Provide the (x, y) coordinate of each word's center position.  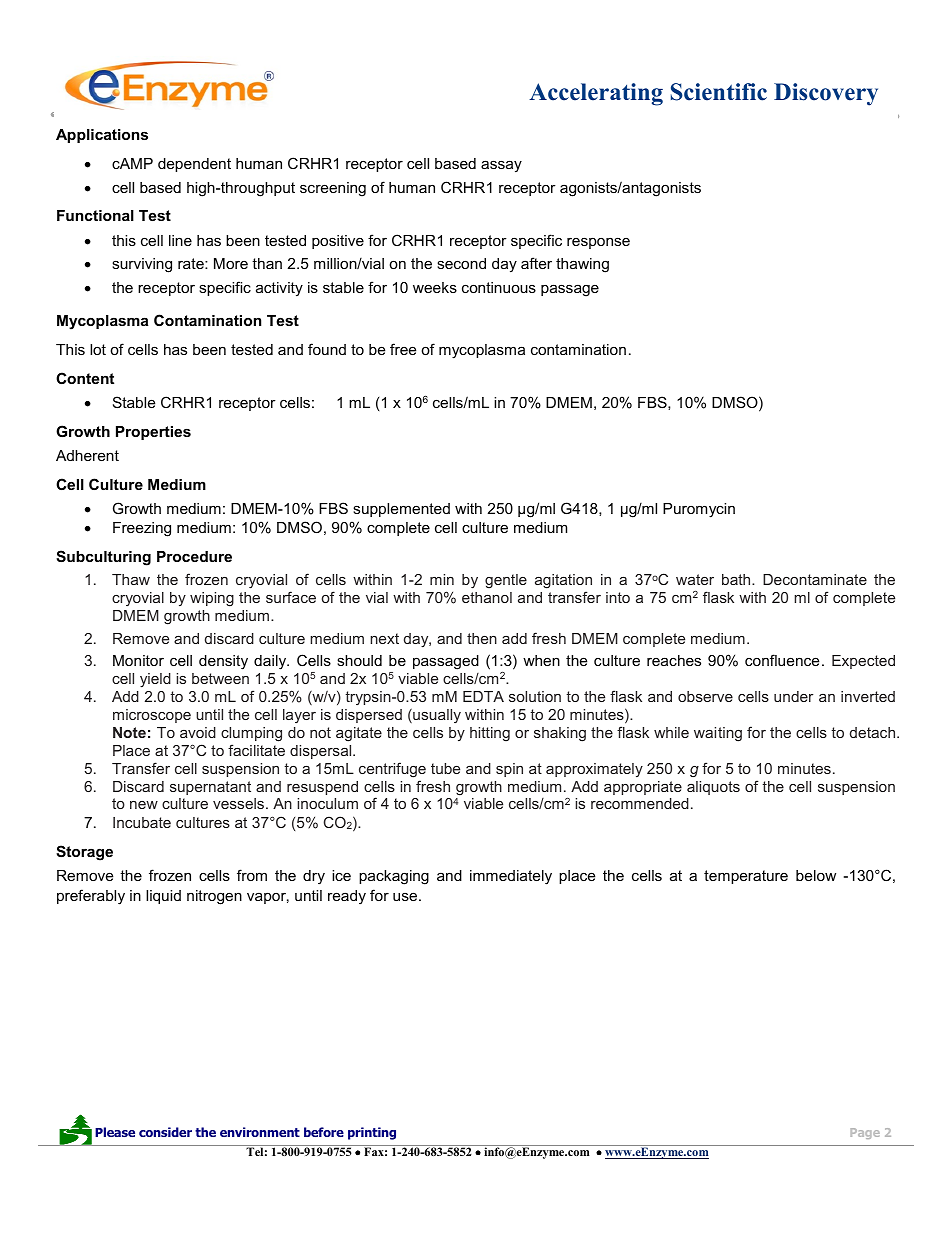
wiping (212, 599)
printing (372, 1133)
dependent (194, 165)
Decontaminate (815, 579)
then (482, 638)
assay (501, 166)
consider (165, 1132)
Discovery (826, 94)
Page (865, 1133)
